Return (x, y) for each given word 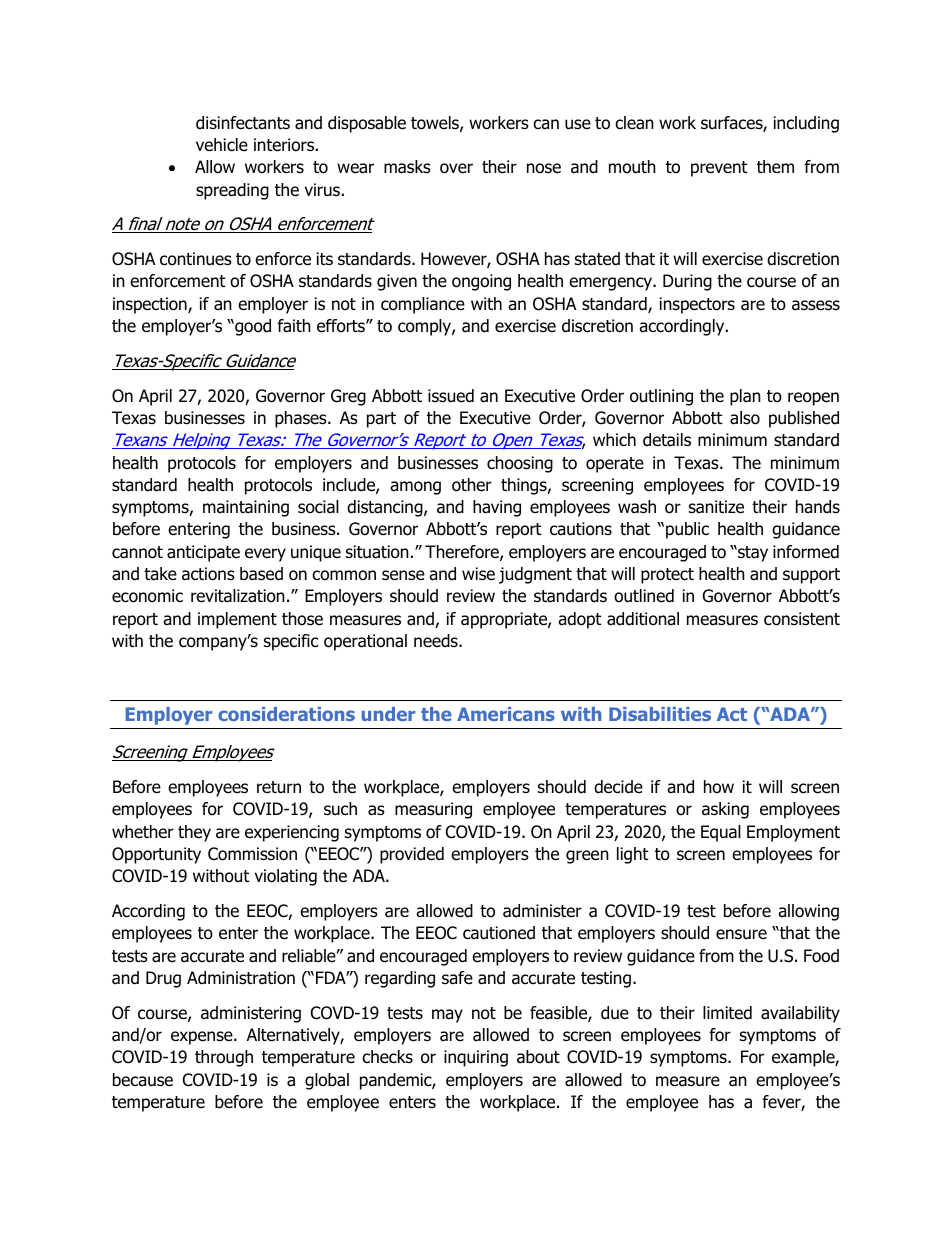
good (252, 327)
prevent (719, 169)
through (224, 1058)
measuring (433, 810)
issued (451, 396)
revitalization (238, 596)
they (194, 833)
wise (478, 574)
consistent (802, 619)
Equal (721, 833)
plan (745, 397)
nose (544, 168)
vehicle (222, 145)
